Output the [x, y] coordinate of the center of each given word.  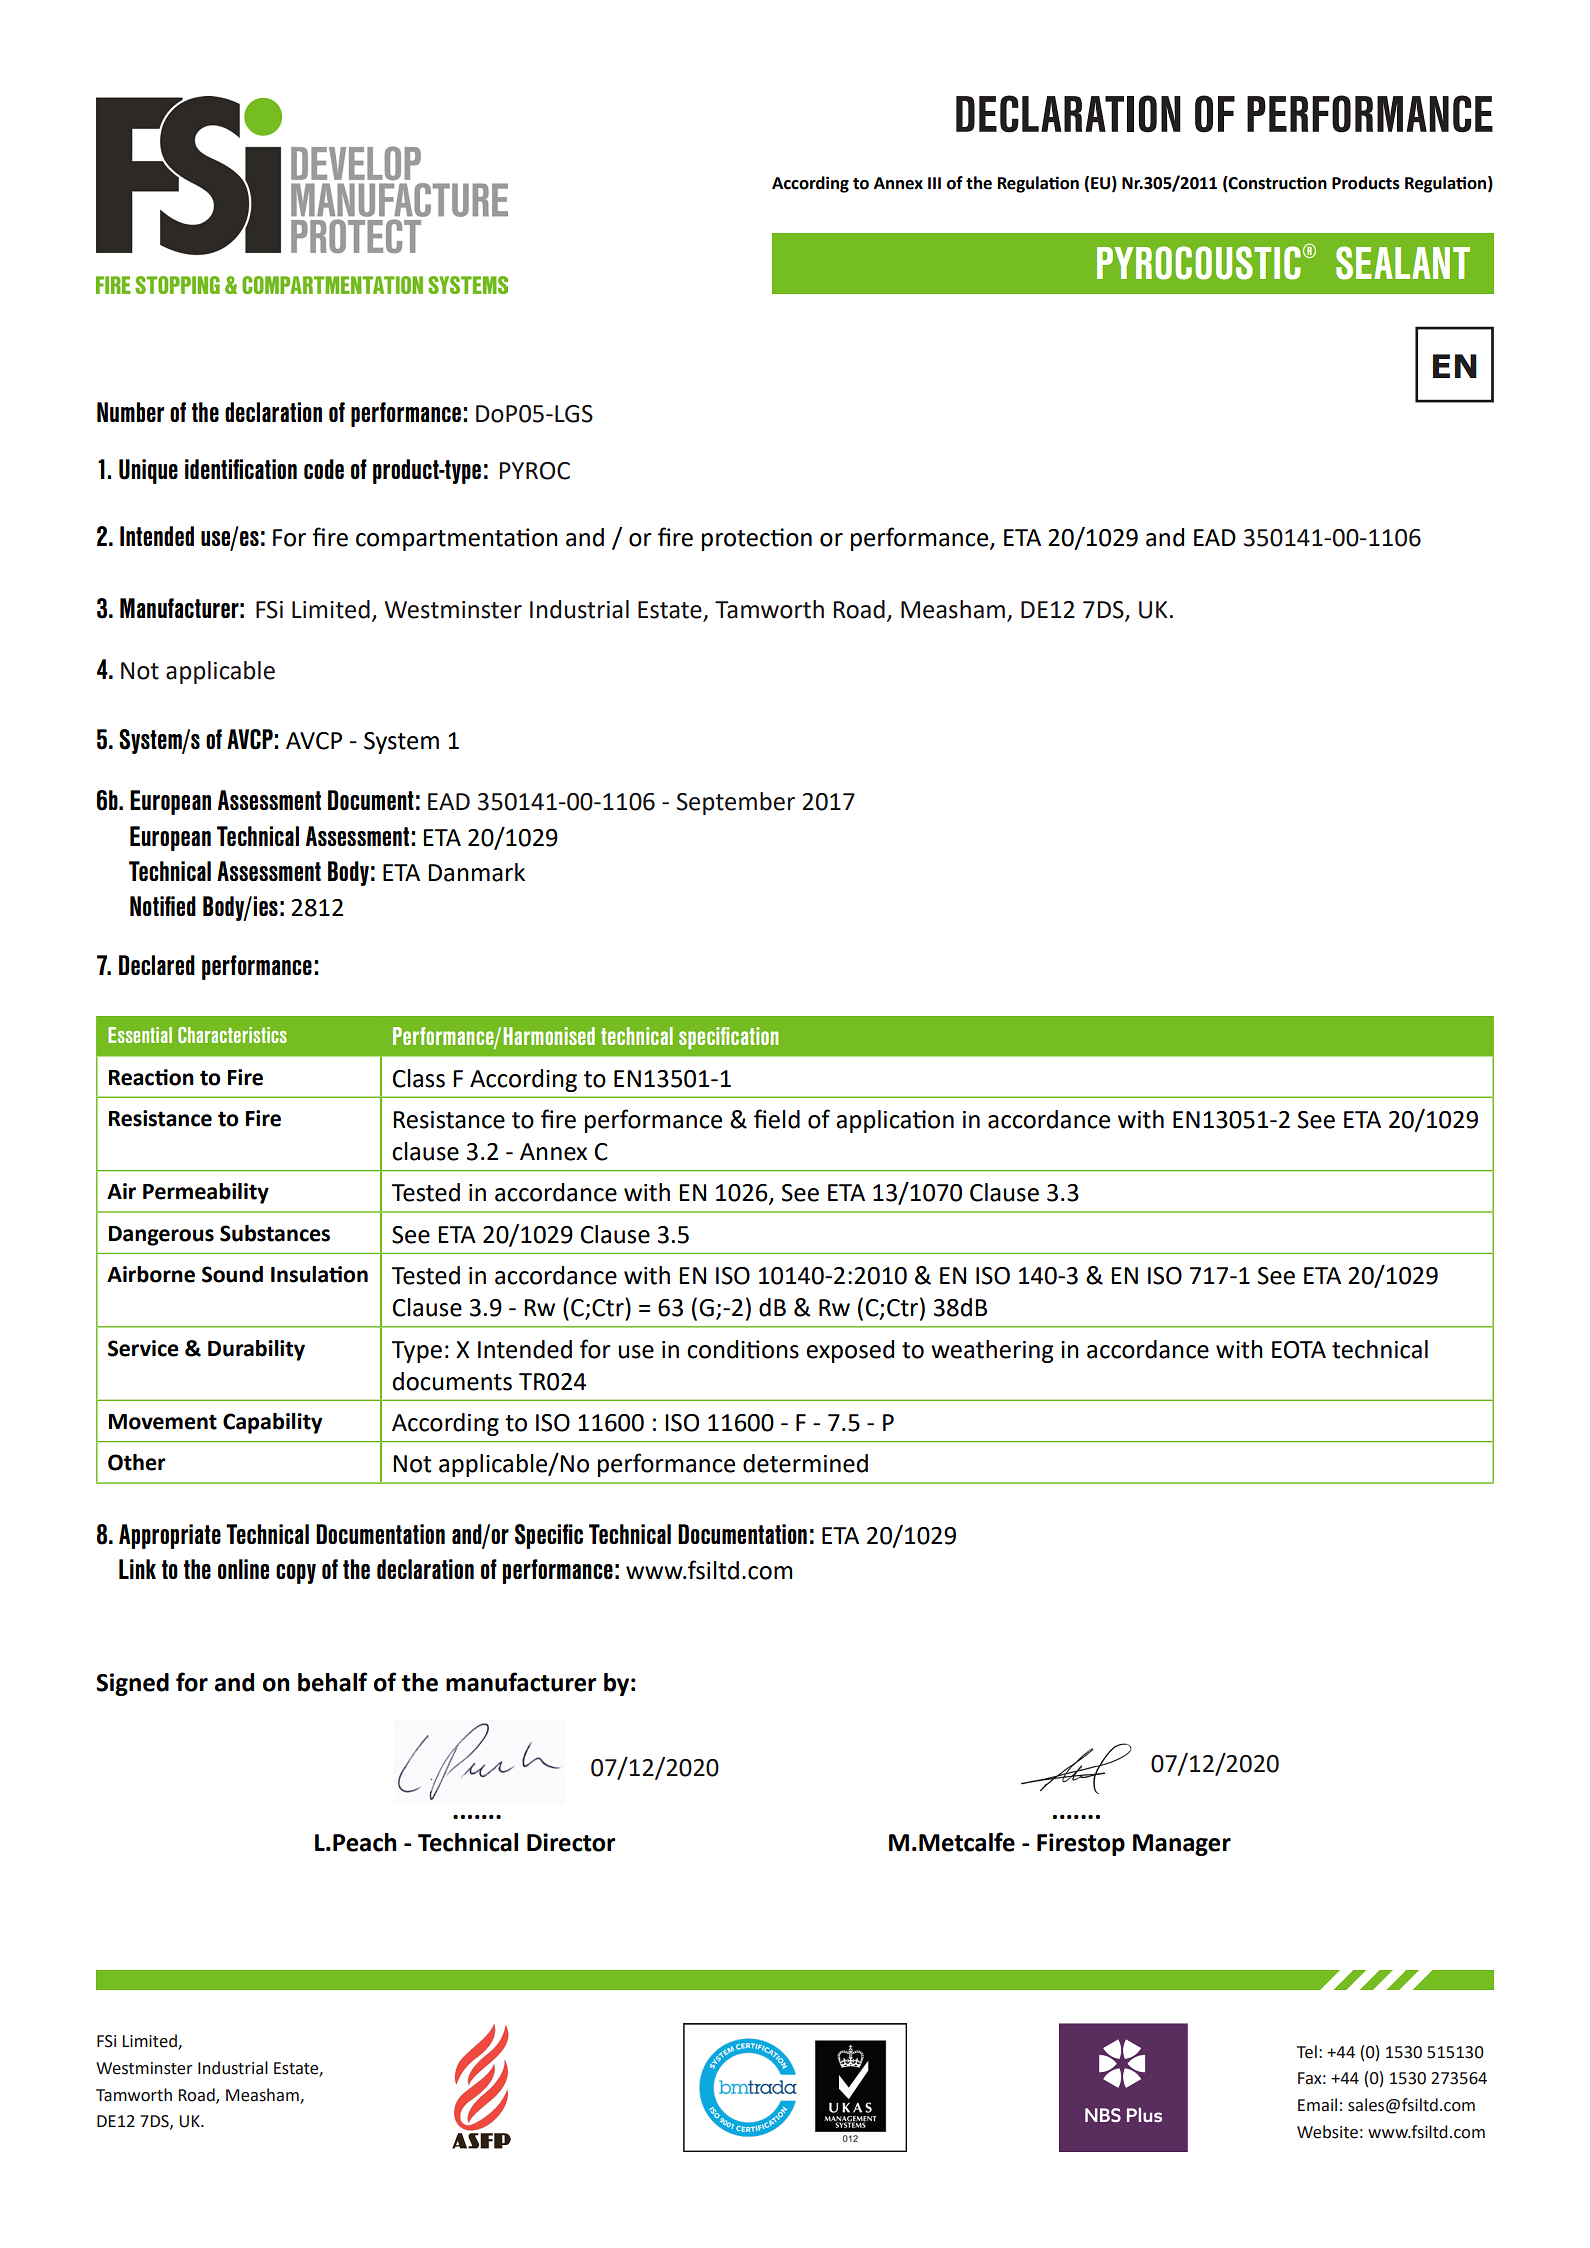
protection [757, 539]
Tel [1307, 2052]
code [324, 469]
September [736, 803]
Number [130, 412]
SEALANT [1403, 263]
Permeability [206, 1193]
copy [296, 1574]
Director [571, 1842]
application [895, 1121]
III [934, 183]
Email [1317, 2105]
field [777, 1119]
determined [805, 1463]
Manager [1182, 1845]
